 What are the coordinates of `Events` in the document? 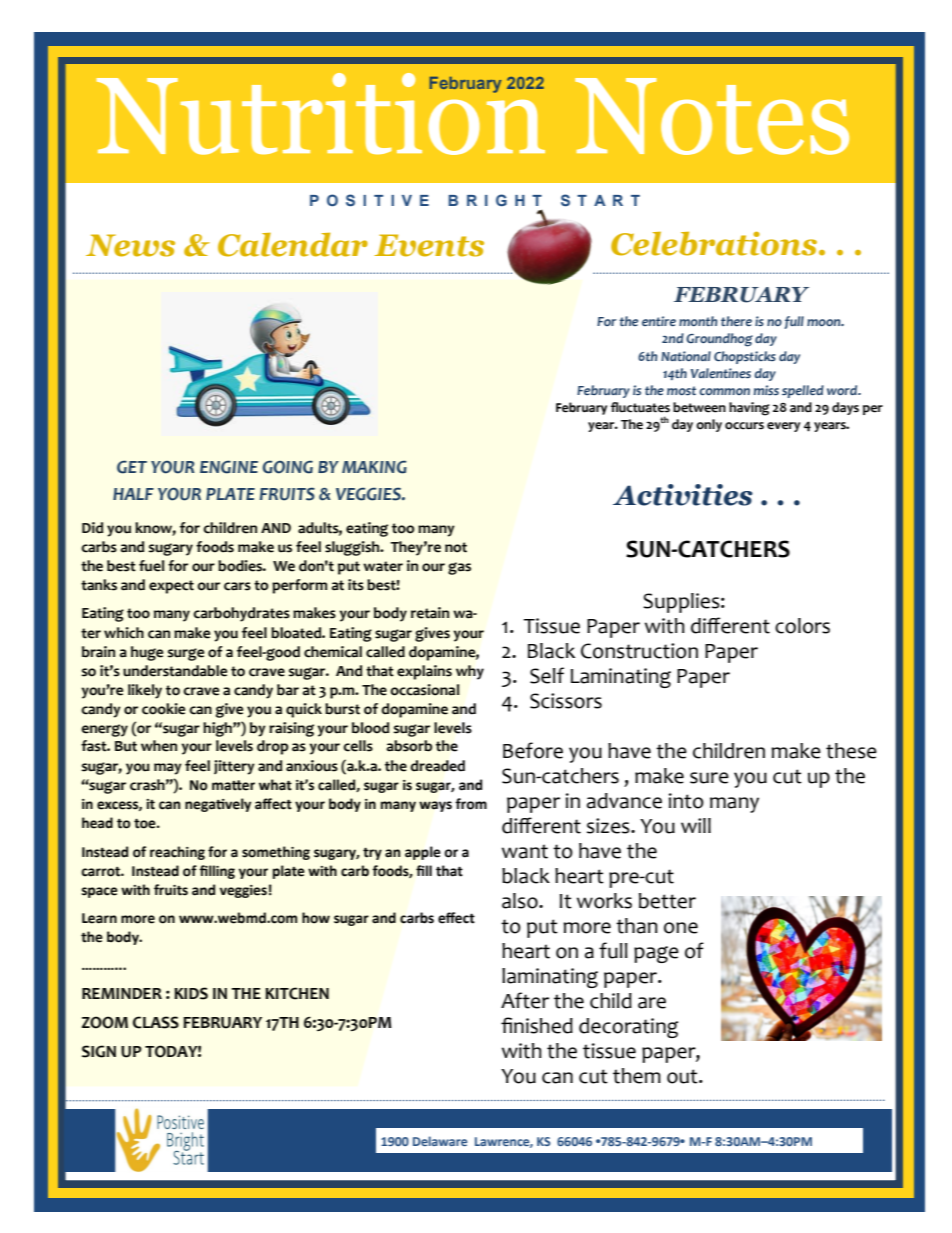 It's located at (429, 245).
